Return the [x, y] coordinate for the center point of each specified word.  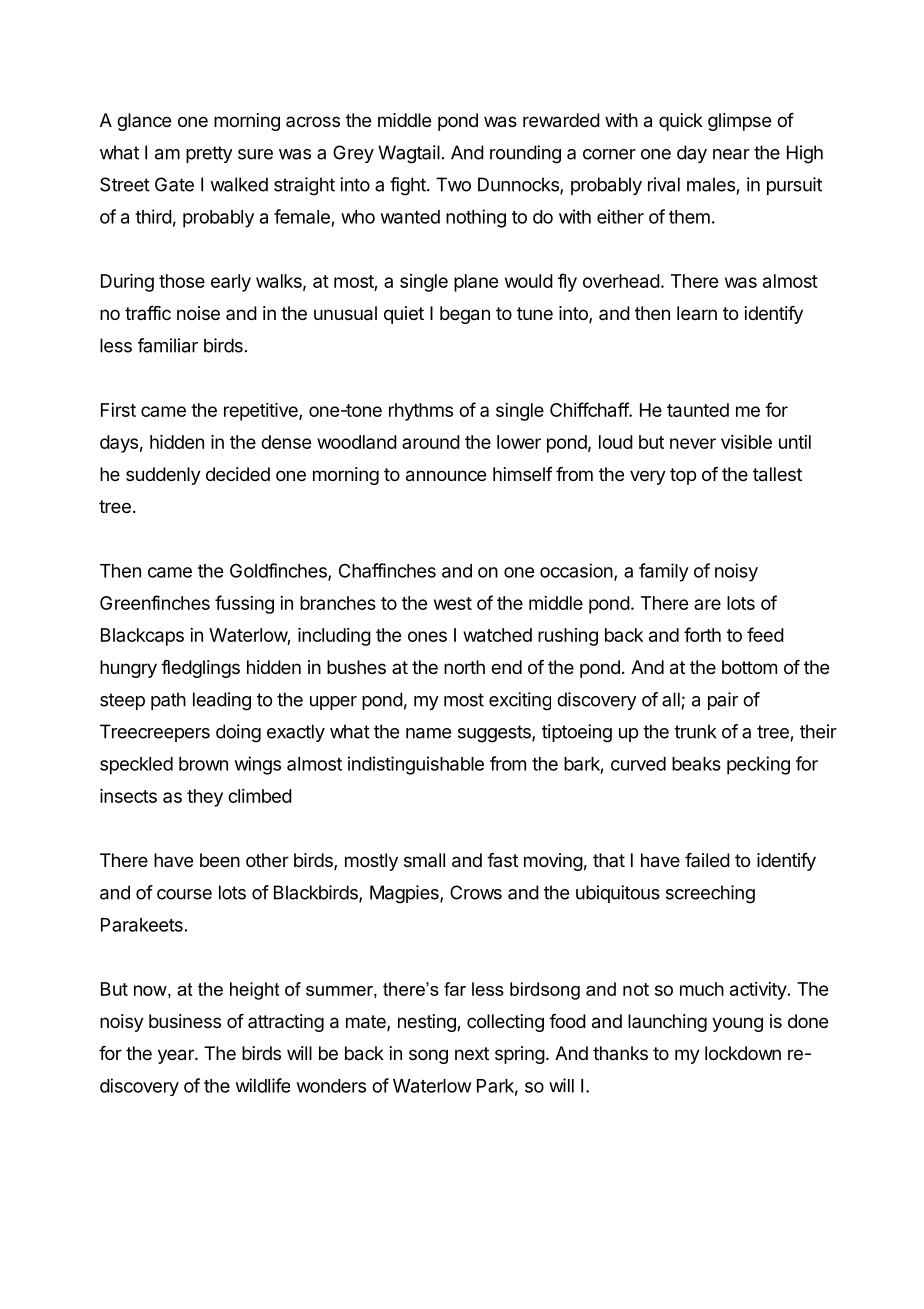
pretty [209, 154]
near [731, 154]
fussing [244, 604]
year [177, 1056]
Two [453, 184]
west [453, 603]
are [707, 604]
